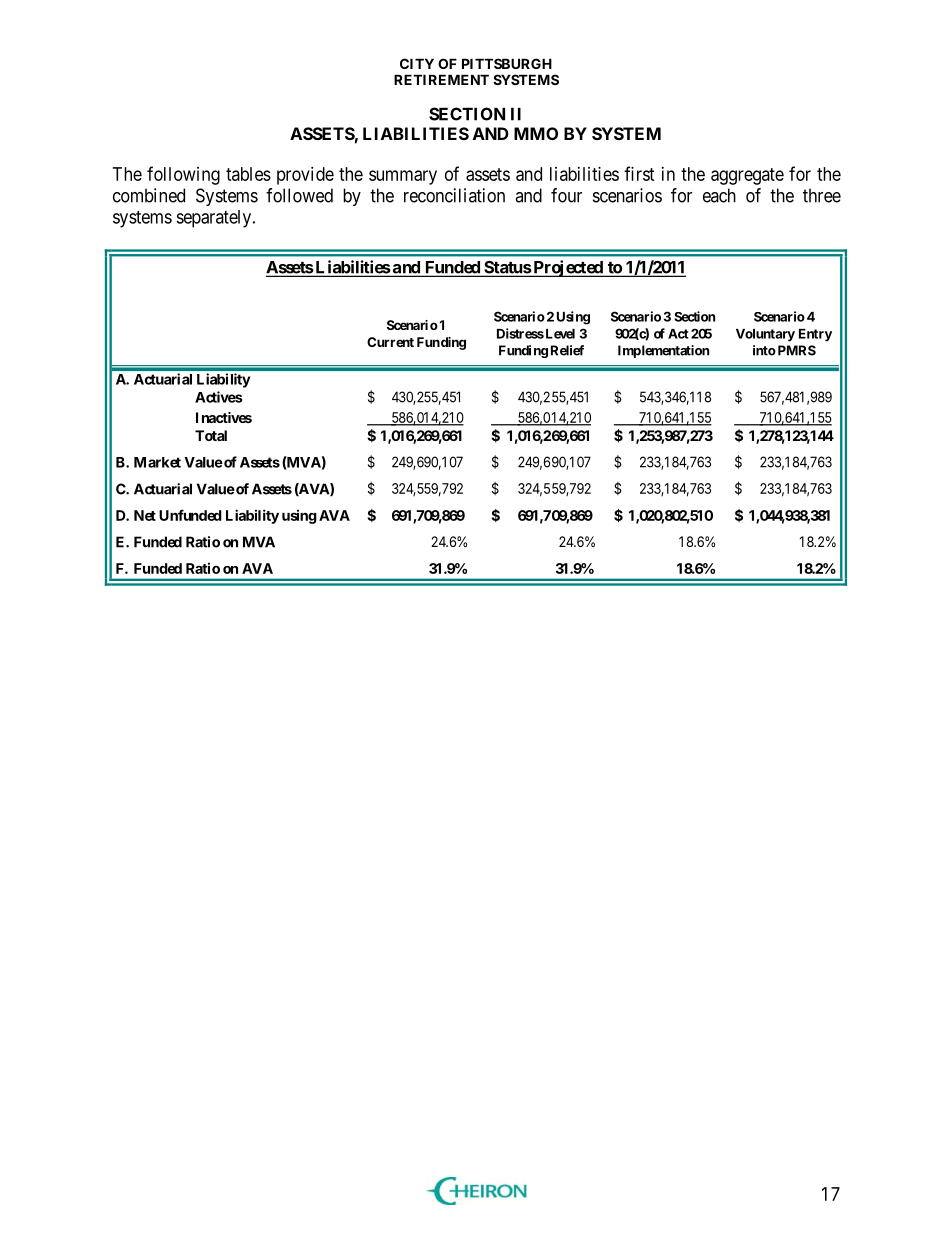  What do you see at coordinates (145, 515) in the page?
I see `Net` at bounding box center [145, 515].
